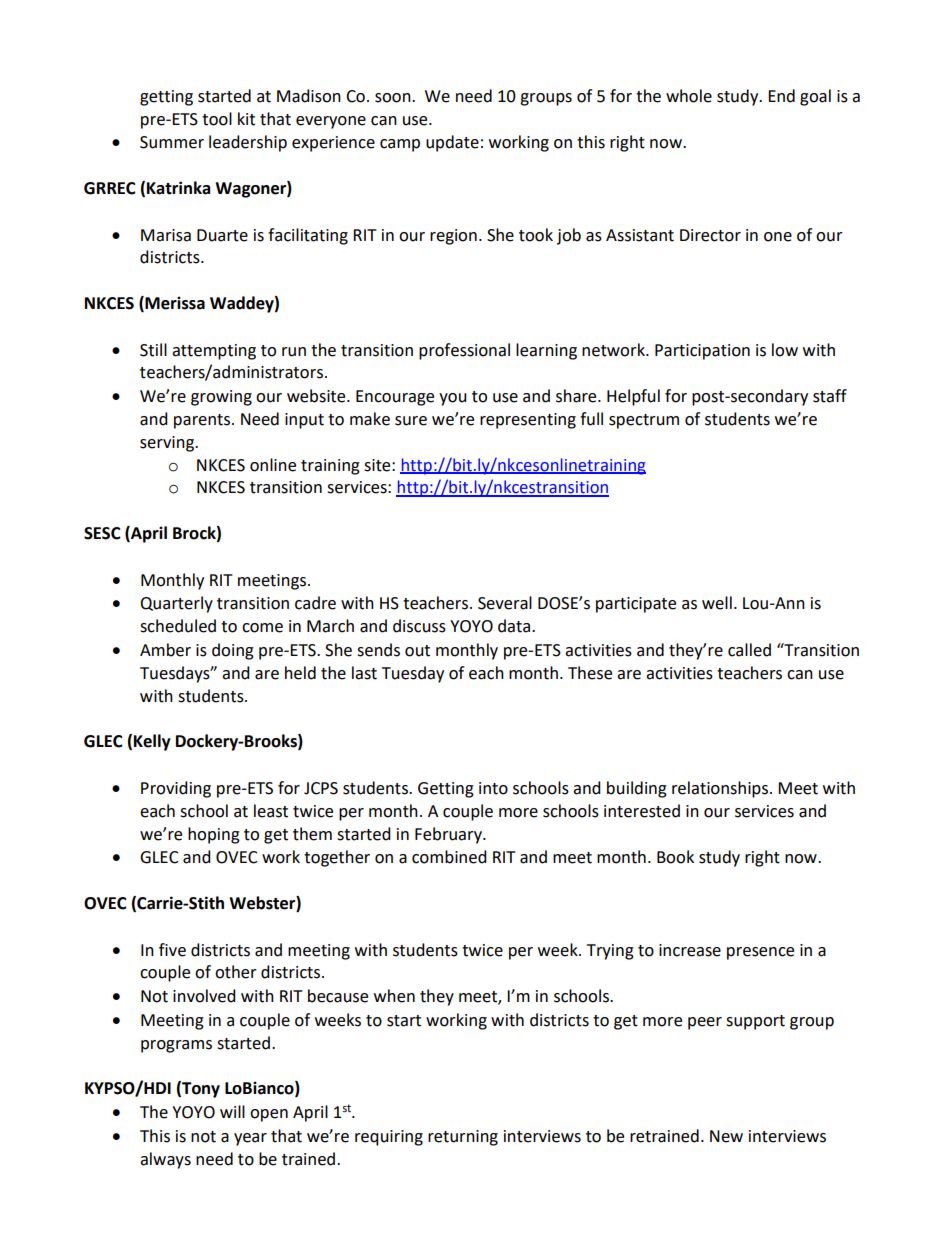 This screenshot has height=1233, width=952. Describe the element at coordinates (463, 1138) in the screenshot. I see `returning` at that location.
